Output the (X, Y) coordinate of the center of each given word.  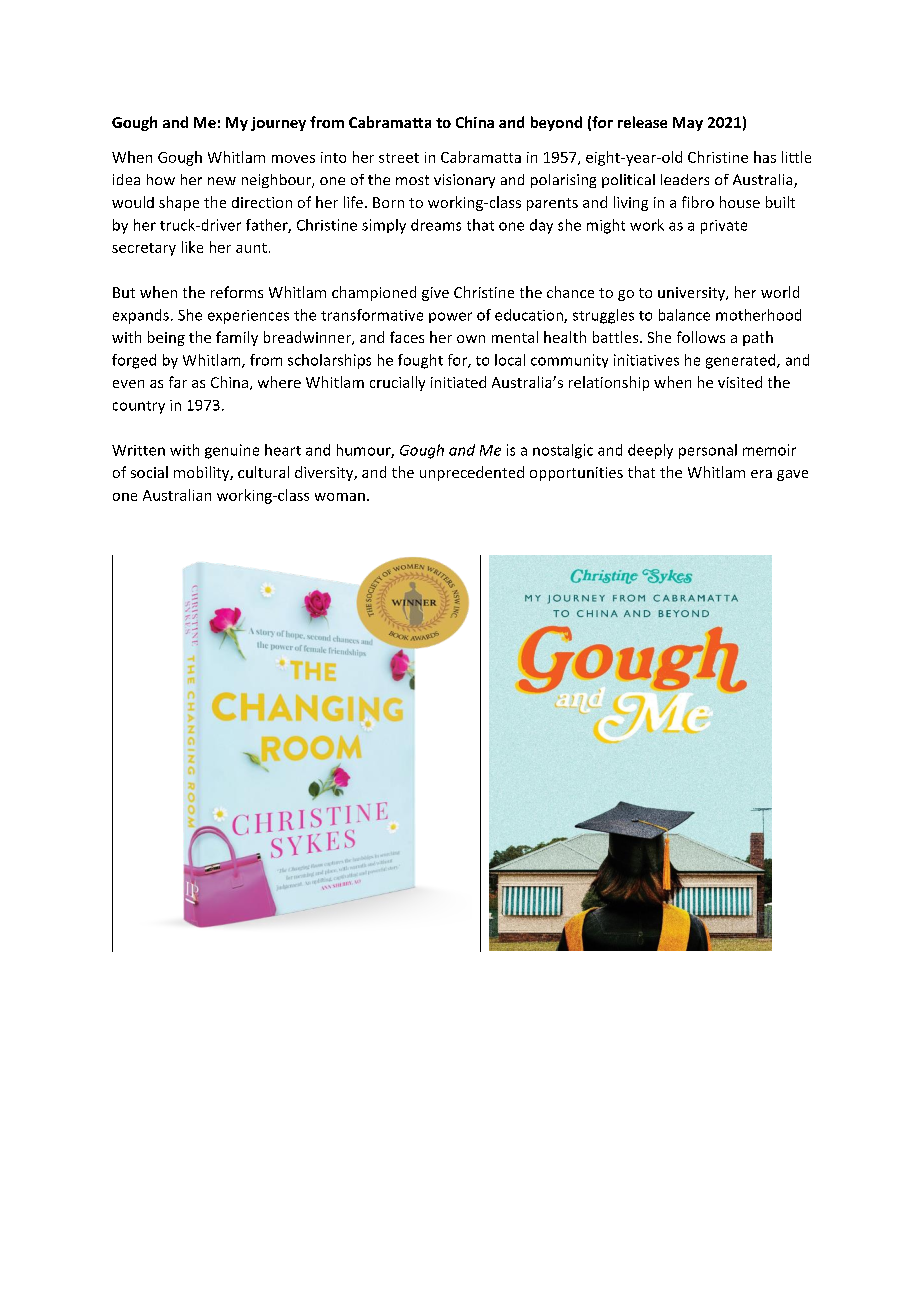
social (149, 472)
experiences (248, 317)
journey (278, 124)
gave (792, 475)
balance (684, 315)
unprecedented (472, 473)
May (688, 124)
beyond (556, 123)
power (450, 317)
